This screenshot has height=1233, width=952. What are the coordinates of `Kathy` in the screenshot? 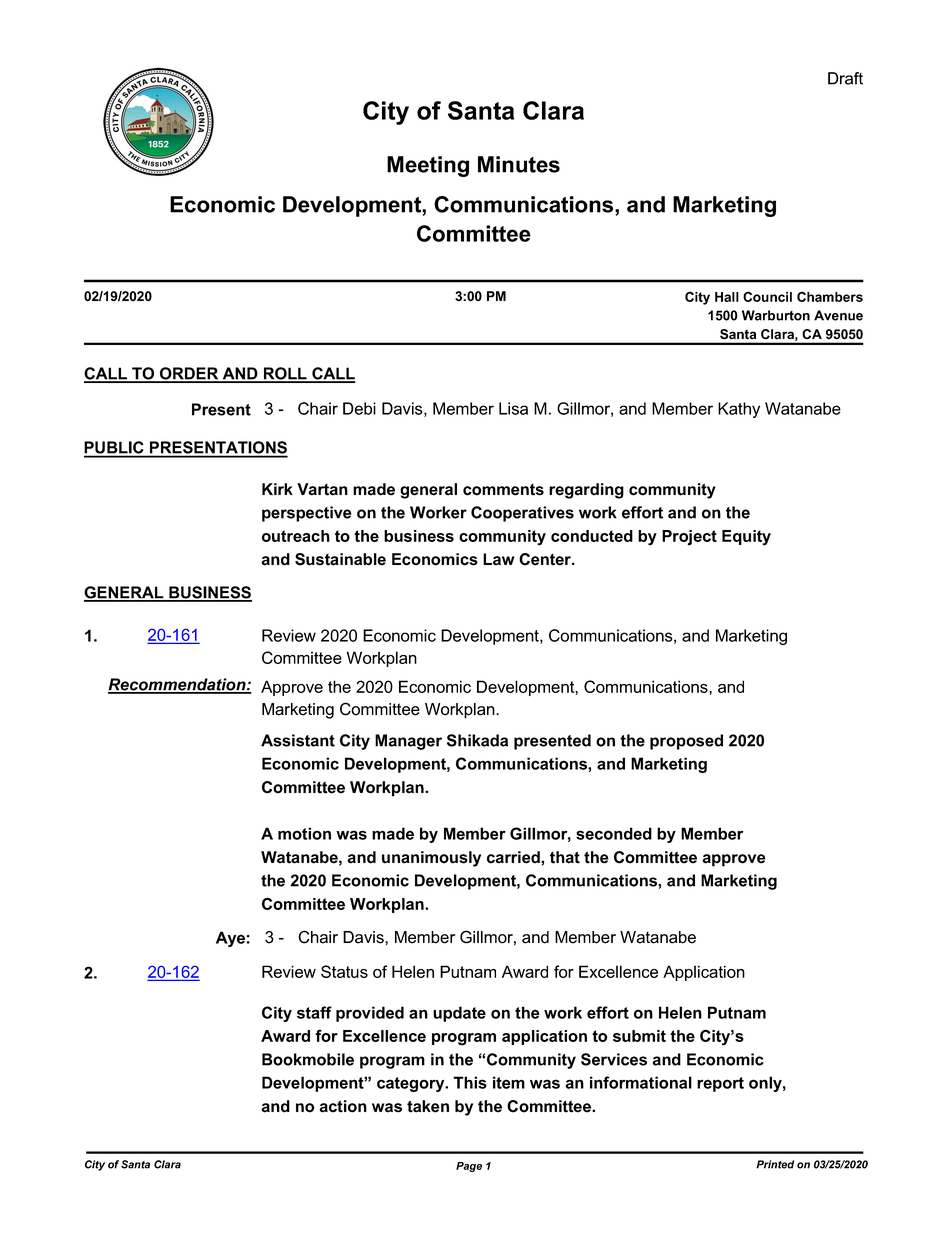 It's located at (739, 410).
